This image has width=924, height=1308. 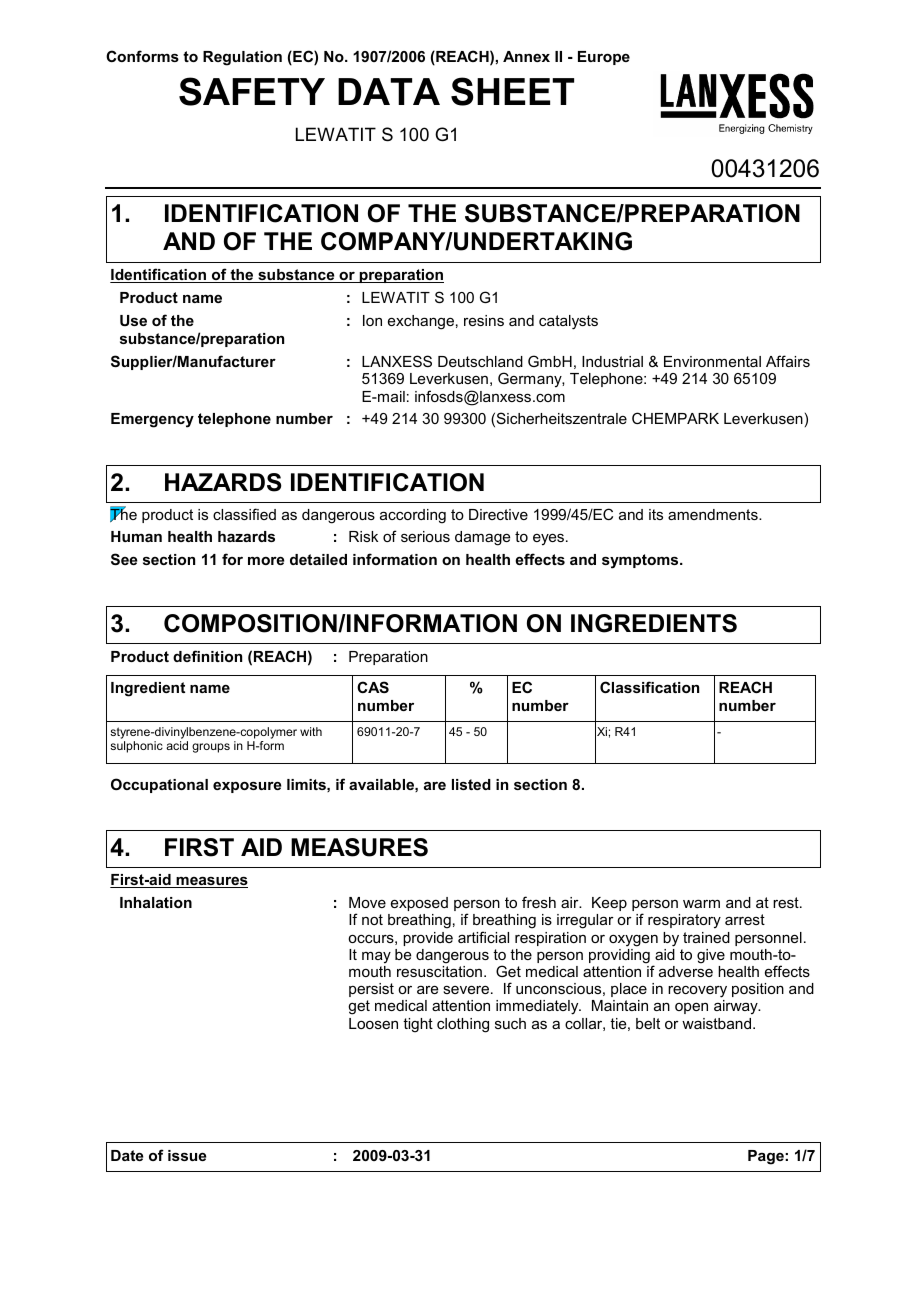 What do you see at coordinates (604, 58) in the image?
I see `Europe` at bounding box center [604, 58].
